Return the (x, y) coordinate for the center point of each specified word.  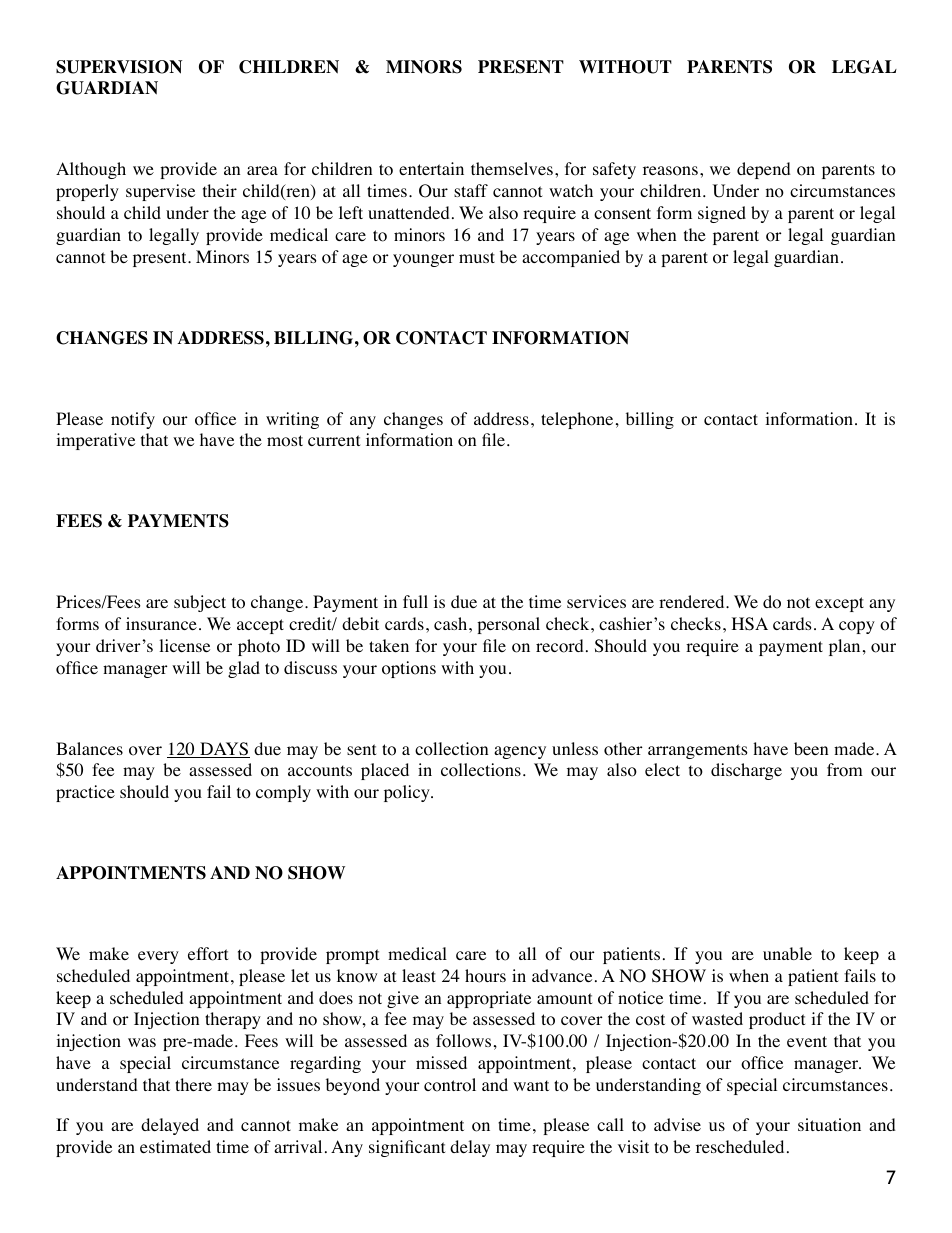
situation (829, 1125)
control (450, 1085)
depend (764, 170)
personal (508, 625)
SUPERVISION (119, 67)
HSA (750, 624)
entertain (431, 168)
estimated (175, 1146)
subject (200, 603)
